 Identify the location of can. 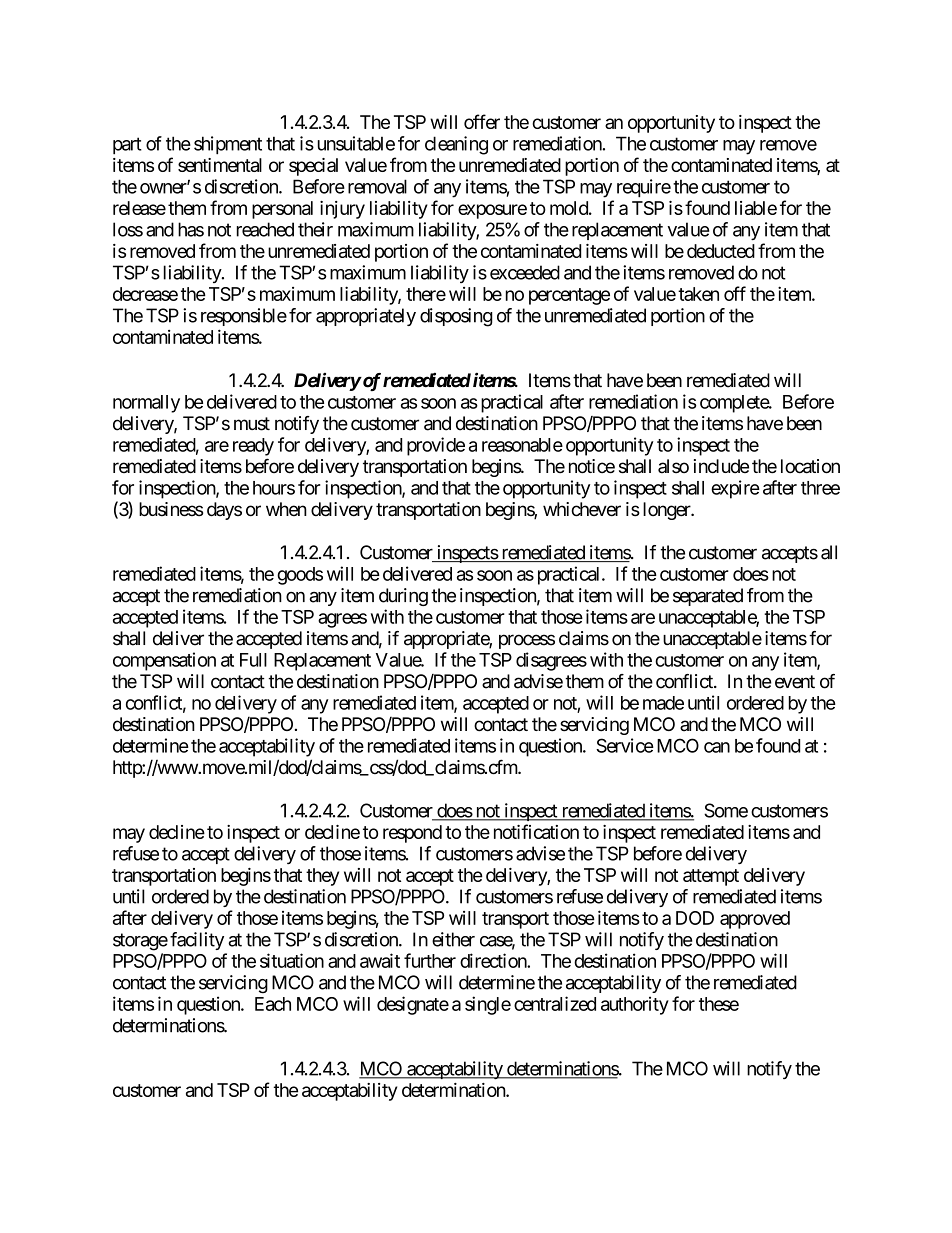
(717, 747).
